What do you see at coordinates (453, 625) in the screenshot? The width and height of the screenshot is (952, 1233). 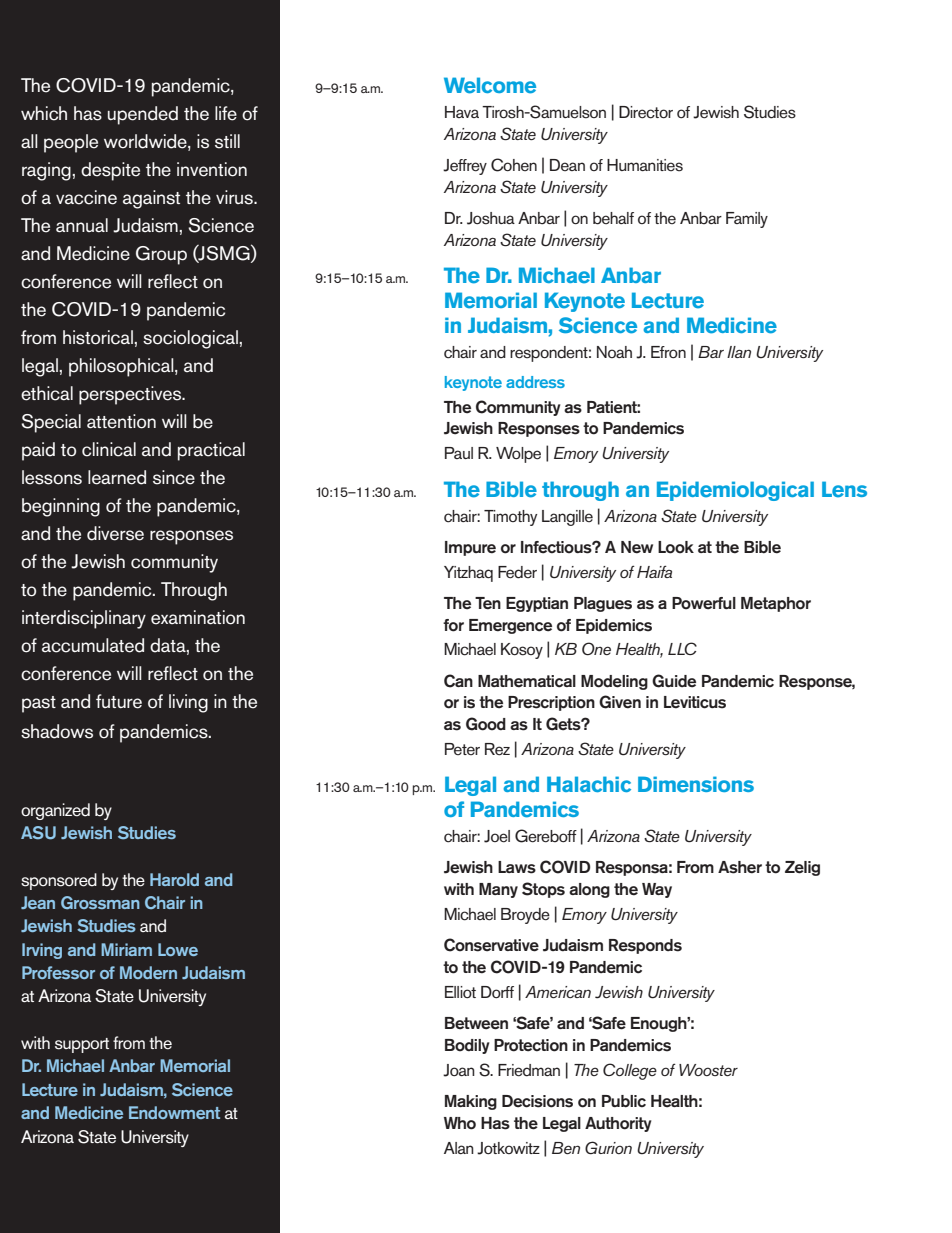 I see `for` at bounding box center [453, 625].
